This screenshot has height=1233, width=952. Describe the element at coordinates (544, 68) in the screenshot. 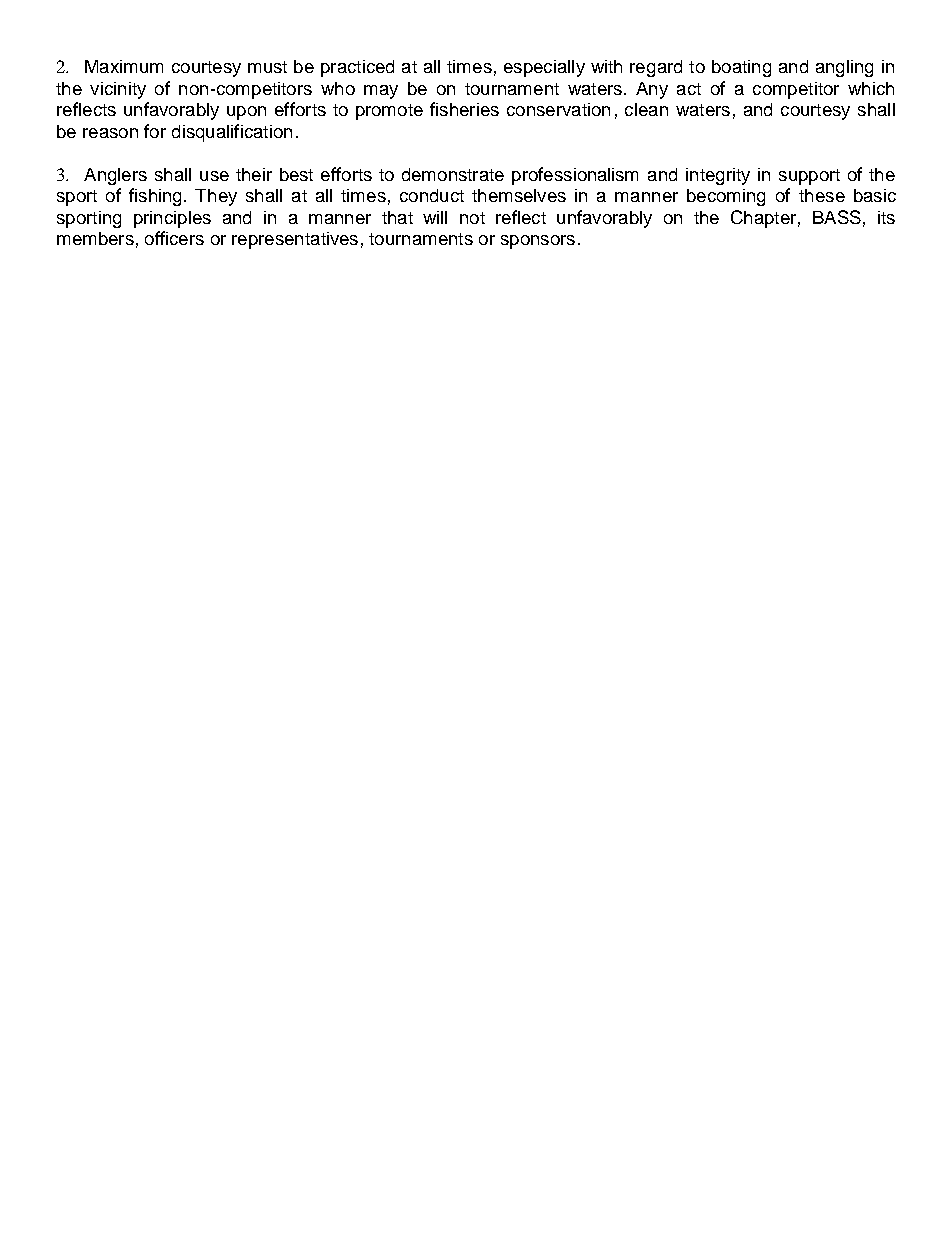

I see `especially` at that location.
